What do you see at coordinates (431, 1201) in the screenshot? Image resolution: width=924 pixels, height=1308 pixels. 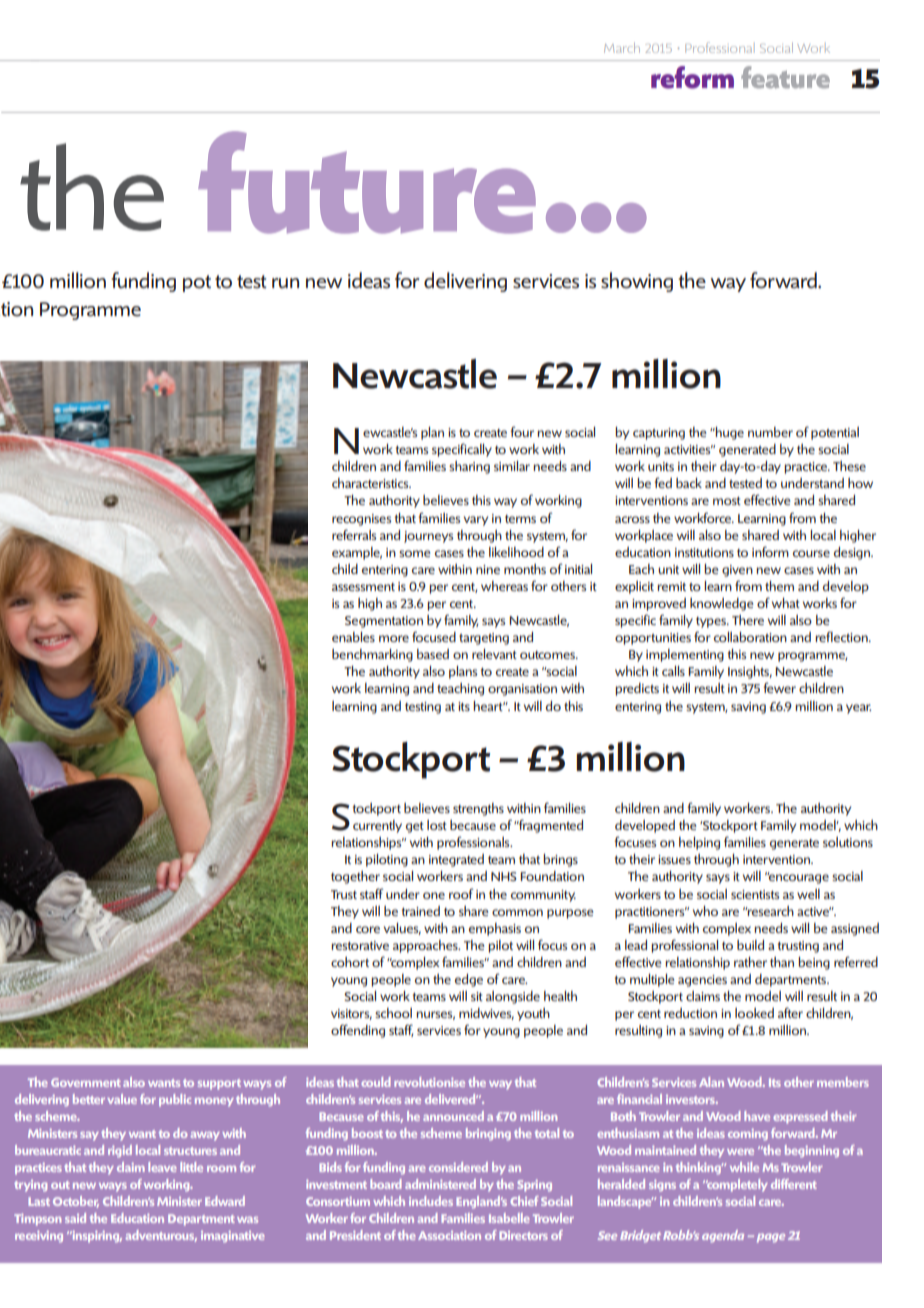 I see `includes` at bounding box center [431, 1201].
